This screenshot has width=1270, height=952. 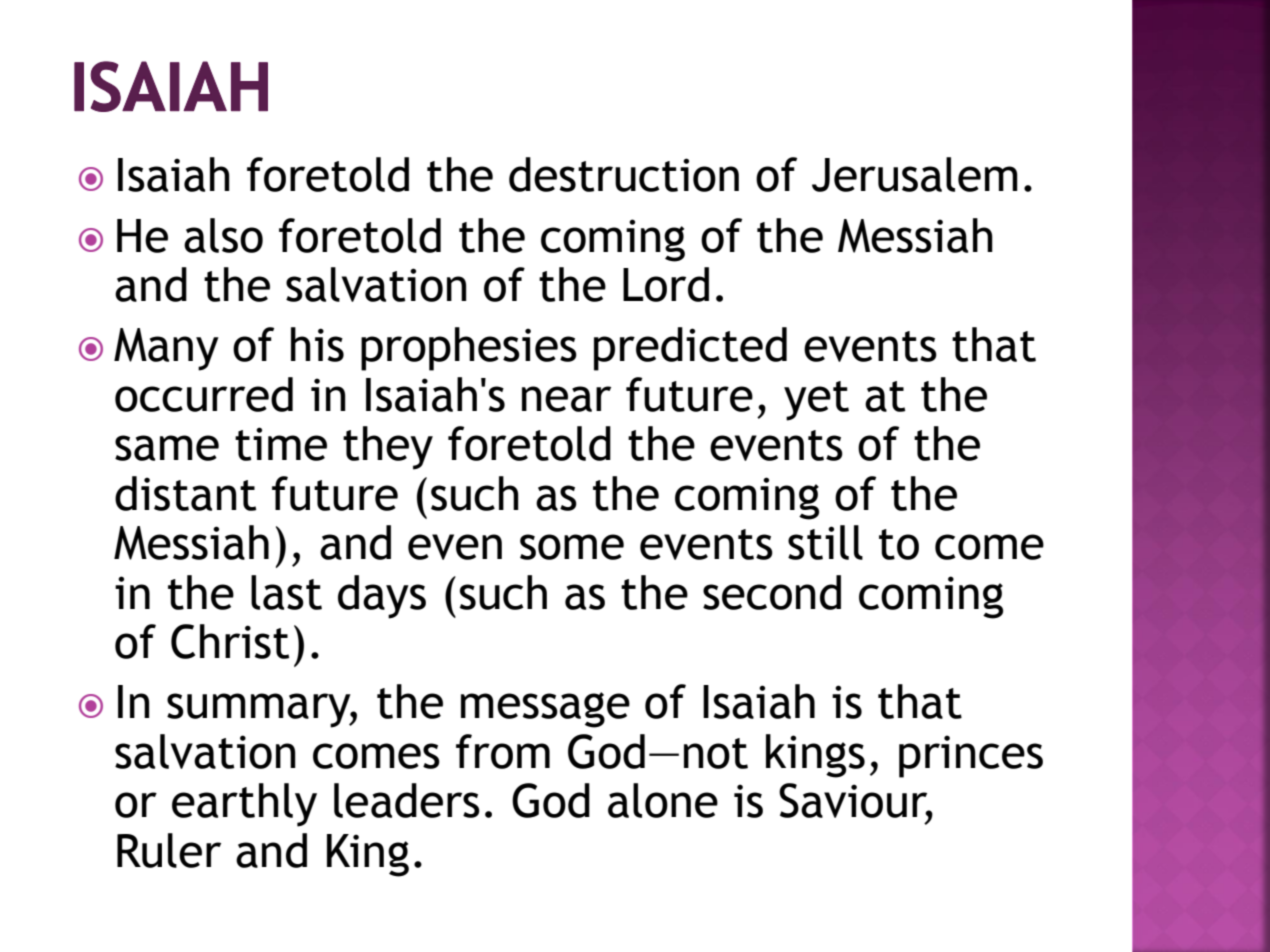 What do you see at coordinates (816, 401) in the screenshot?
I see `yet` at bounding box center [816, 401].
